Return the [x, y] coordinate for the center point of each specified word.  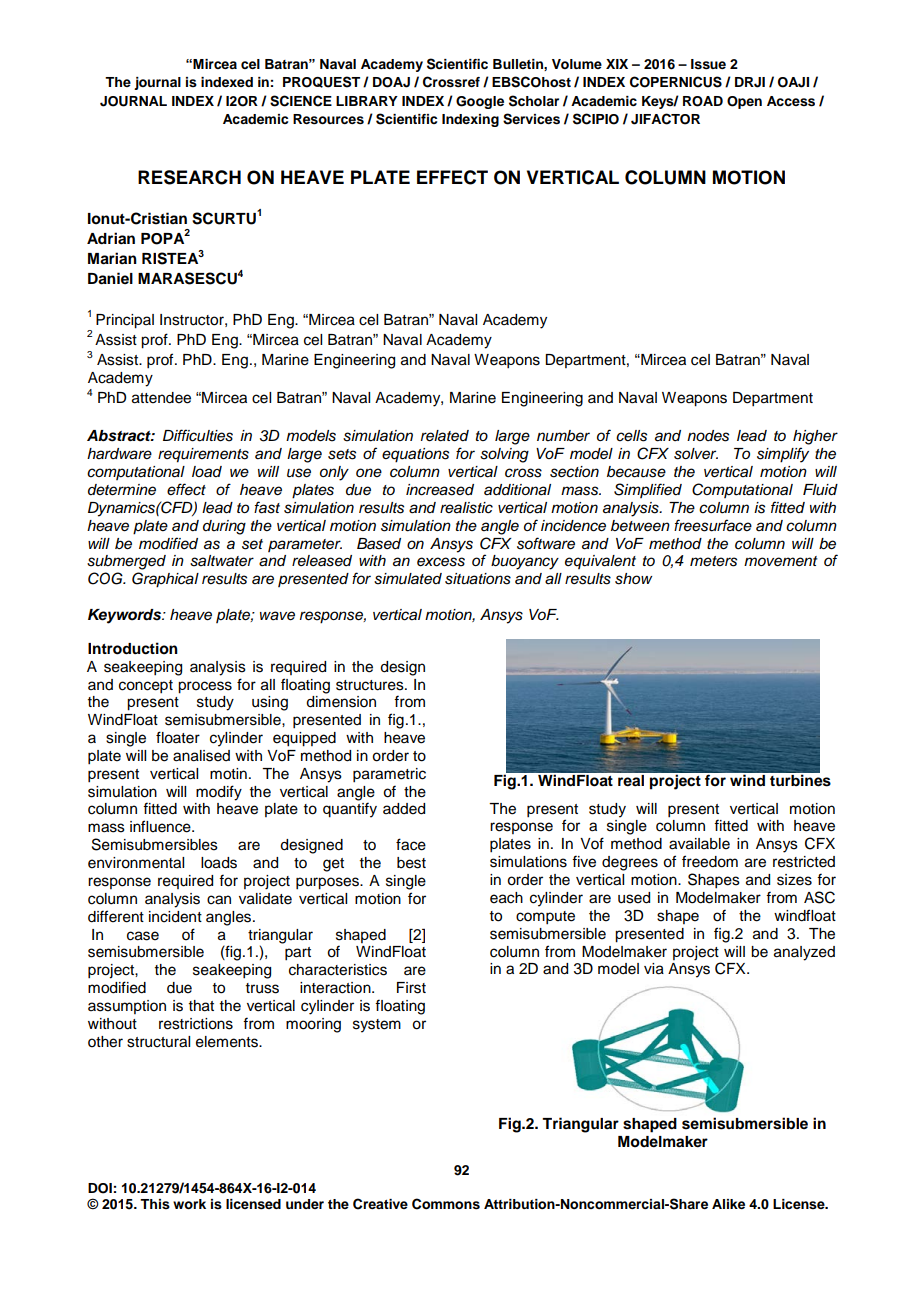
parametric [389, 775]
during [224, 527]
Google [480, 102]
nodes [708, 436]
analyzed [804, 953]
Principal [125, 321]
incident [175, 917]
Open [744, 102]
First [411, 988]
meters [713, 561]
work [189, 1204]
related [445, 436]
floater [178, 737]
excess [441, 562]
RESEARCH [189, 177]
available [699, 844]
